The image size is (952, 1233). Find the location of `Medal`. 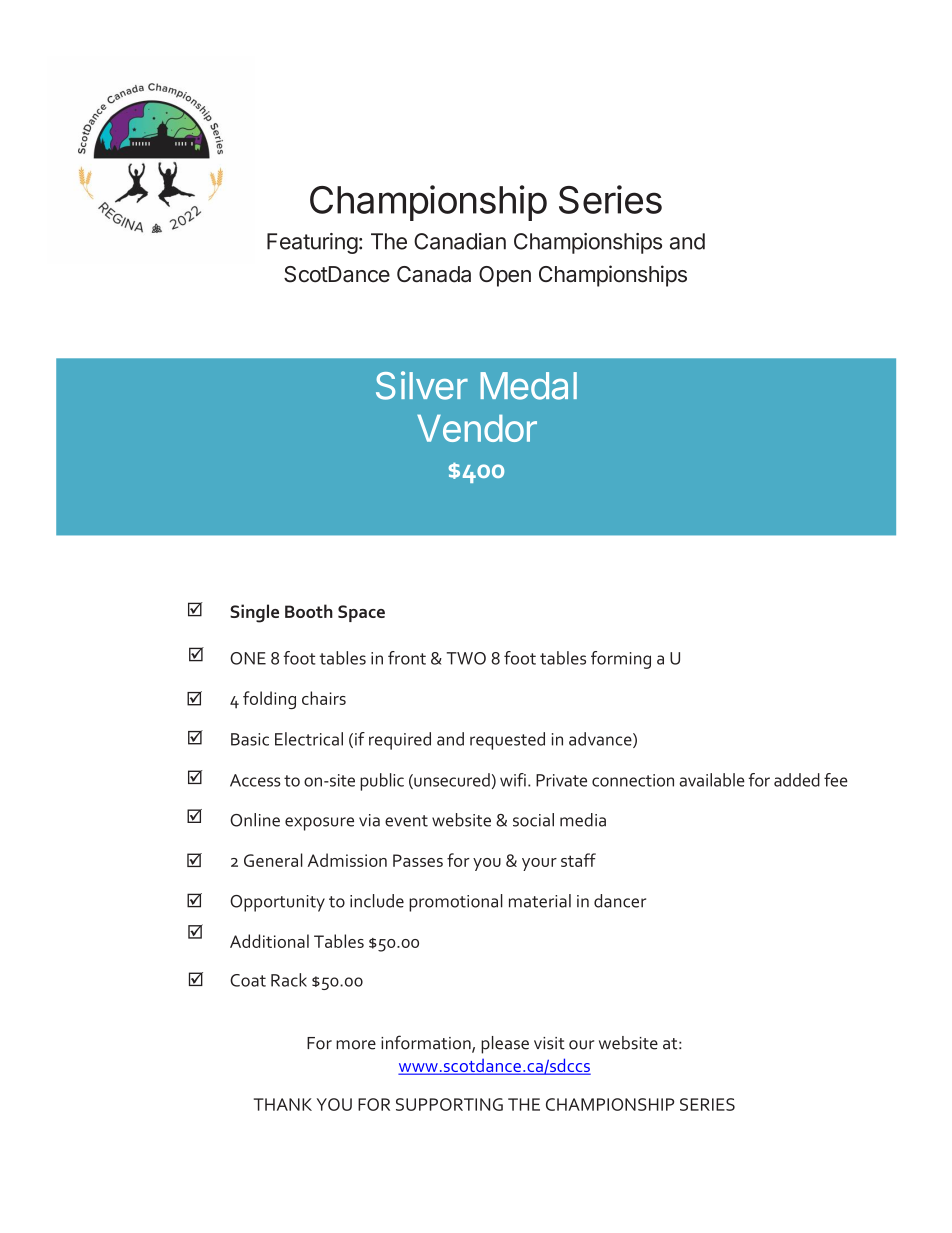

Medal is located at coordinates (528, 386).
